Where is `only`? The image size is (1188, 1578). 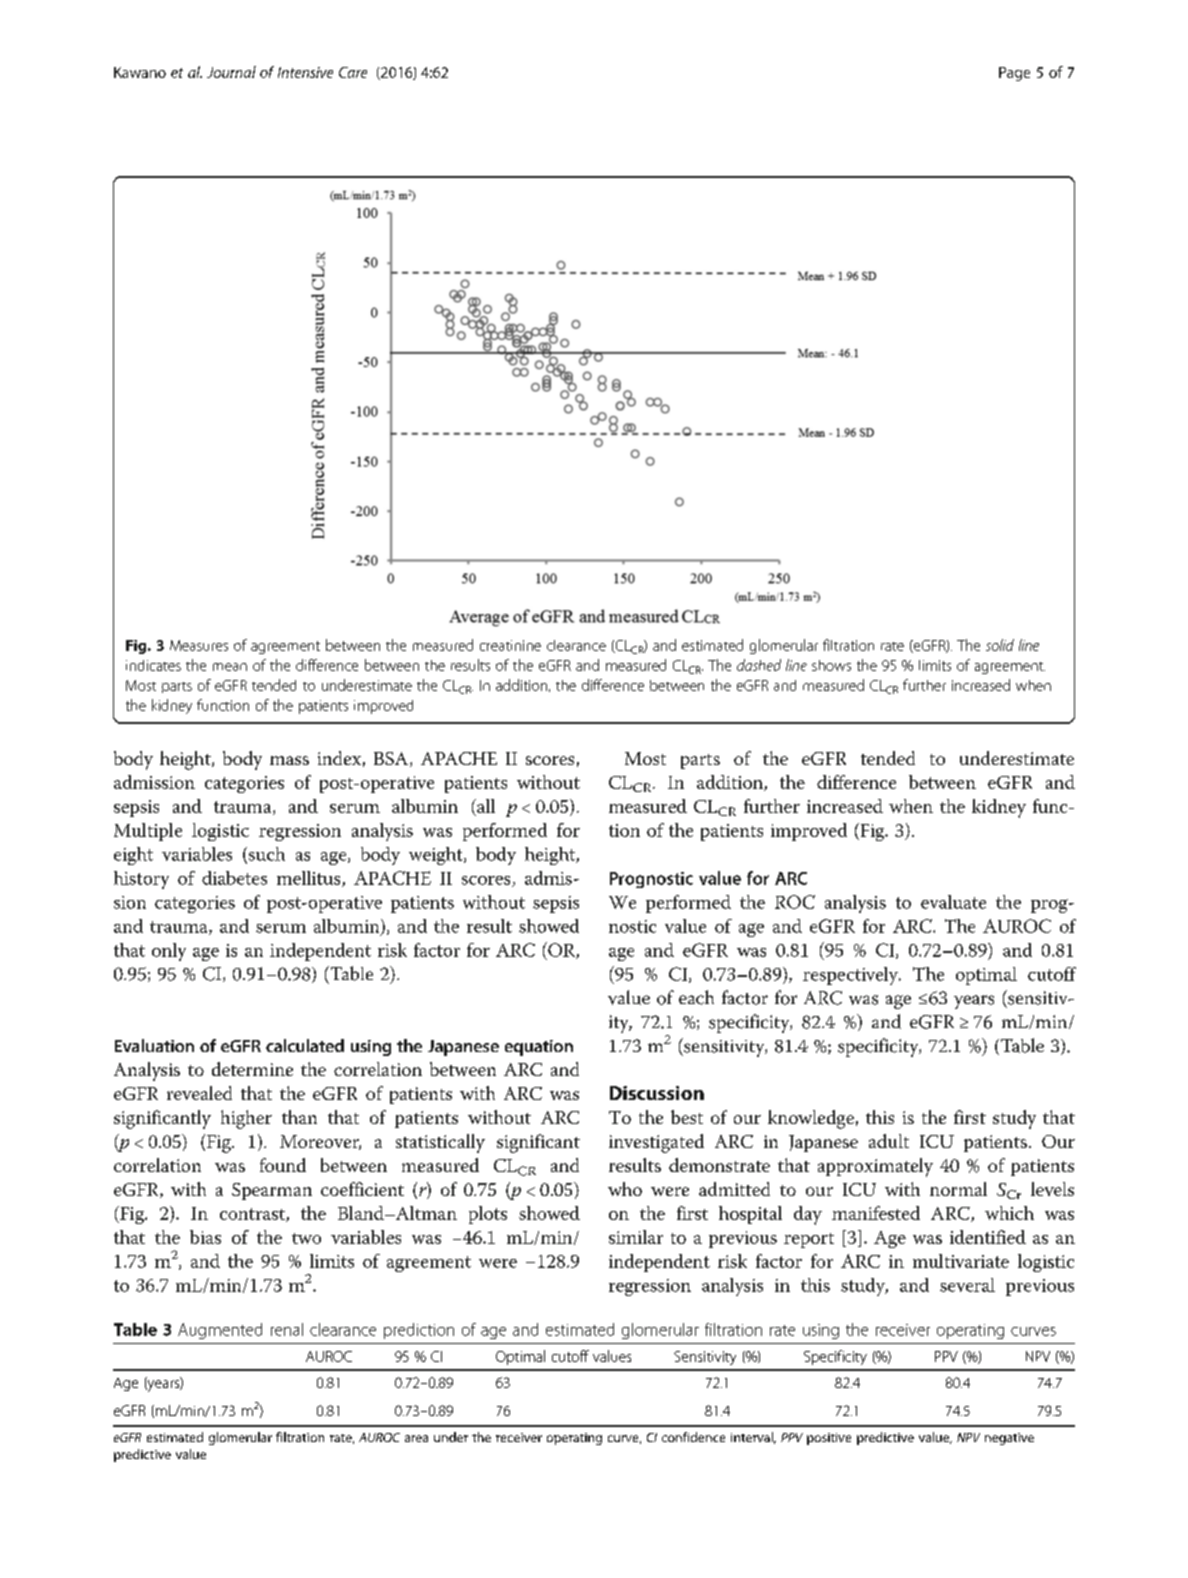
only is located at coordinates (169, 952).
